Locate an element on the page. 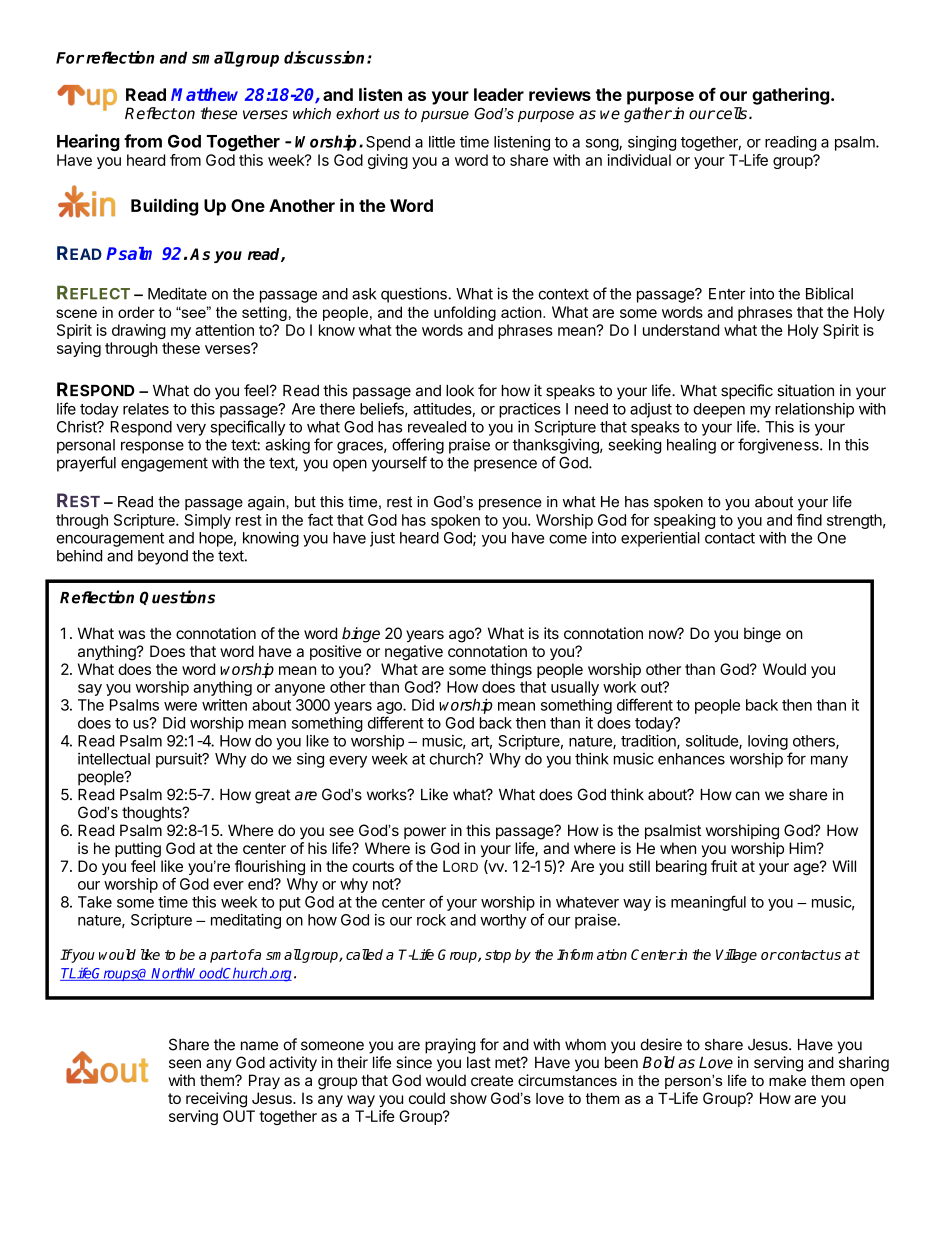  thoughts is located at coordinates (153, 814).
